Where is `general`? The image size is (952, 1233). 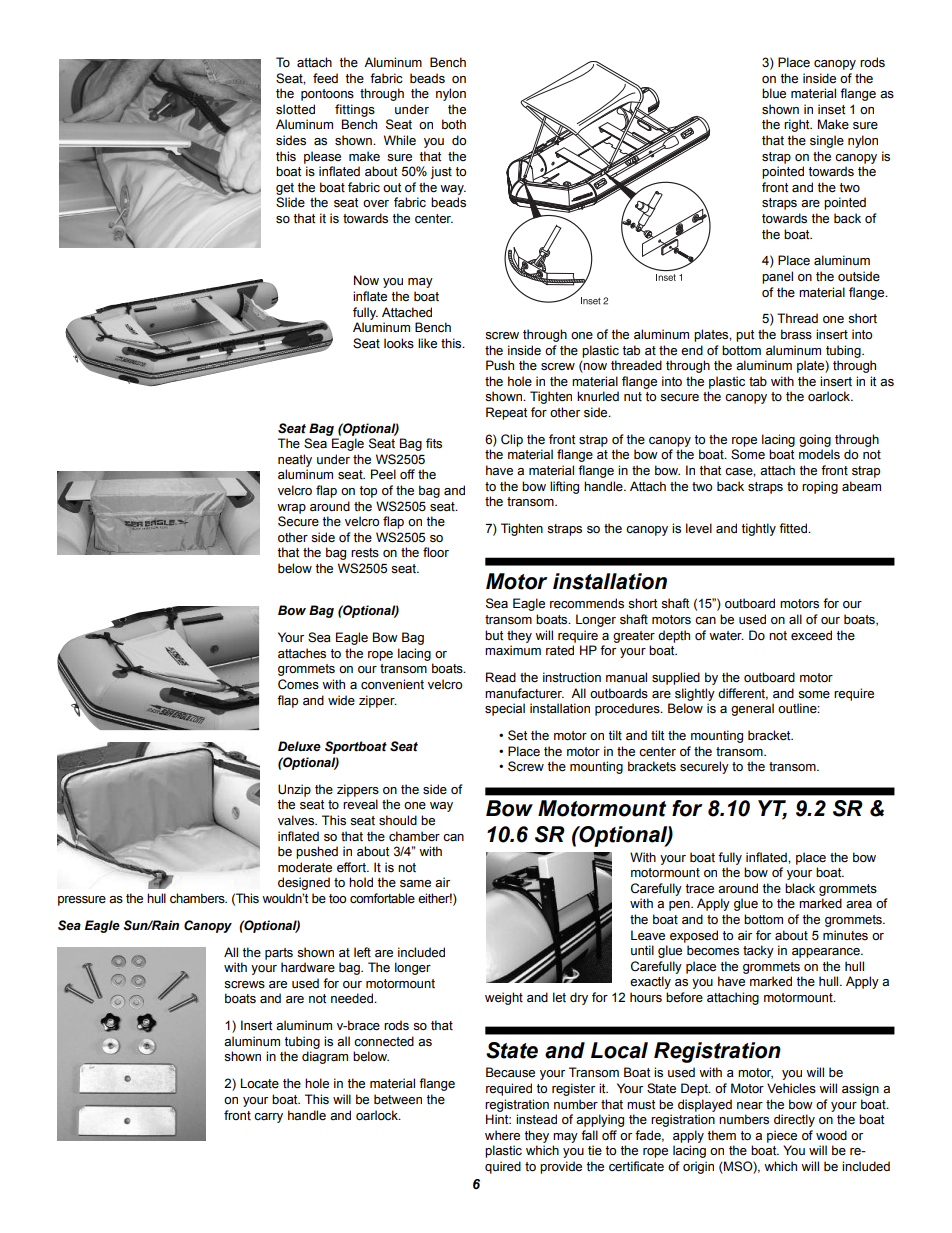 general is located at coordinates (752, 709).
